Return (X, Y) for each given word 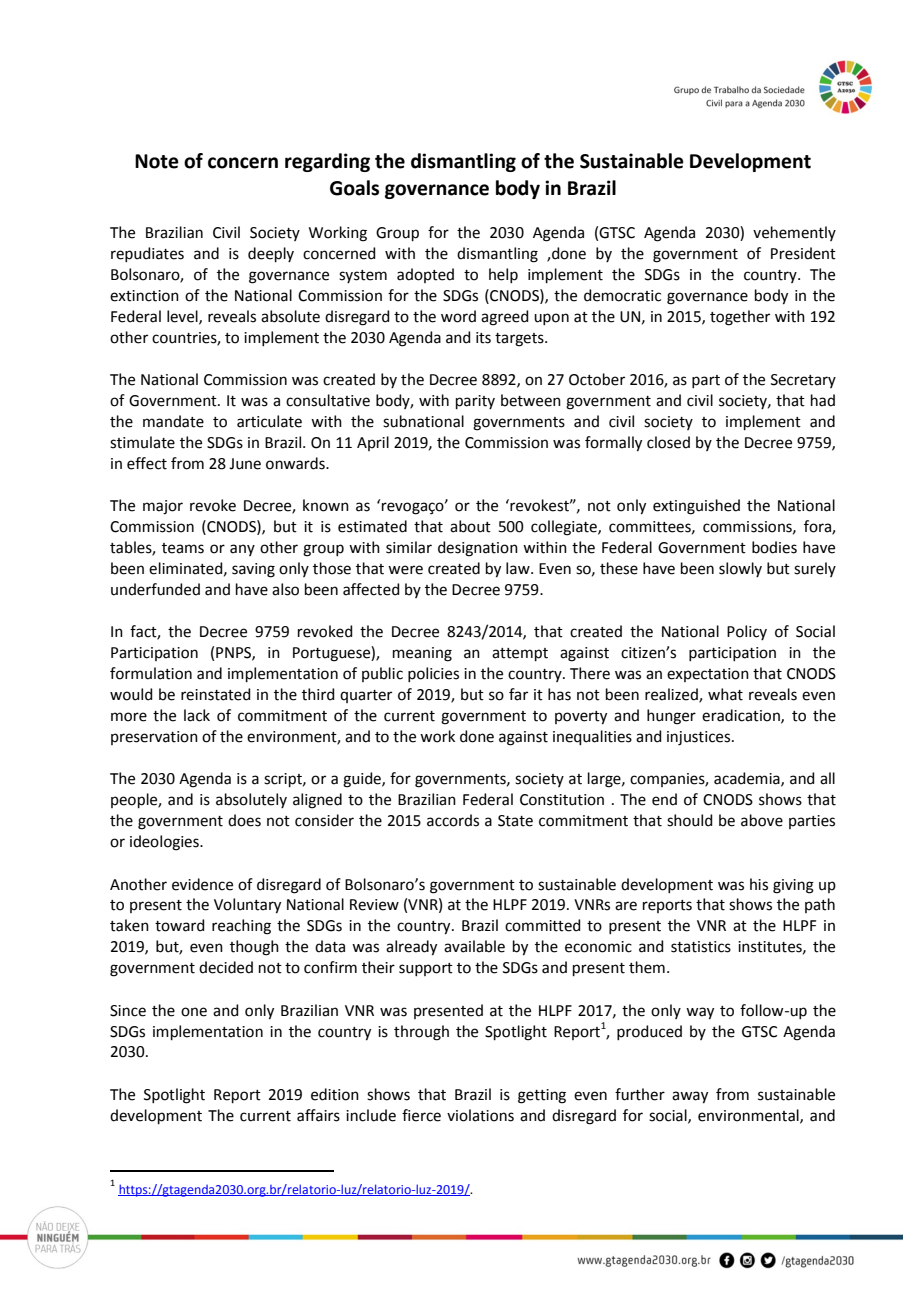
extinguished (696, 507)
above (762, 820)
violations (480, 1115)
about (470, 526)
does (244, 820)
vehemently (794, 233)
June (245, 464)
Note (157, 161)
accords (453, 820)
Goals (354, 188)
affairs (318, 1115)
